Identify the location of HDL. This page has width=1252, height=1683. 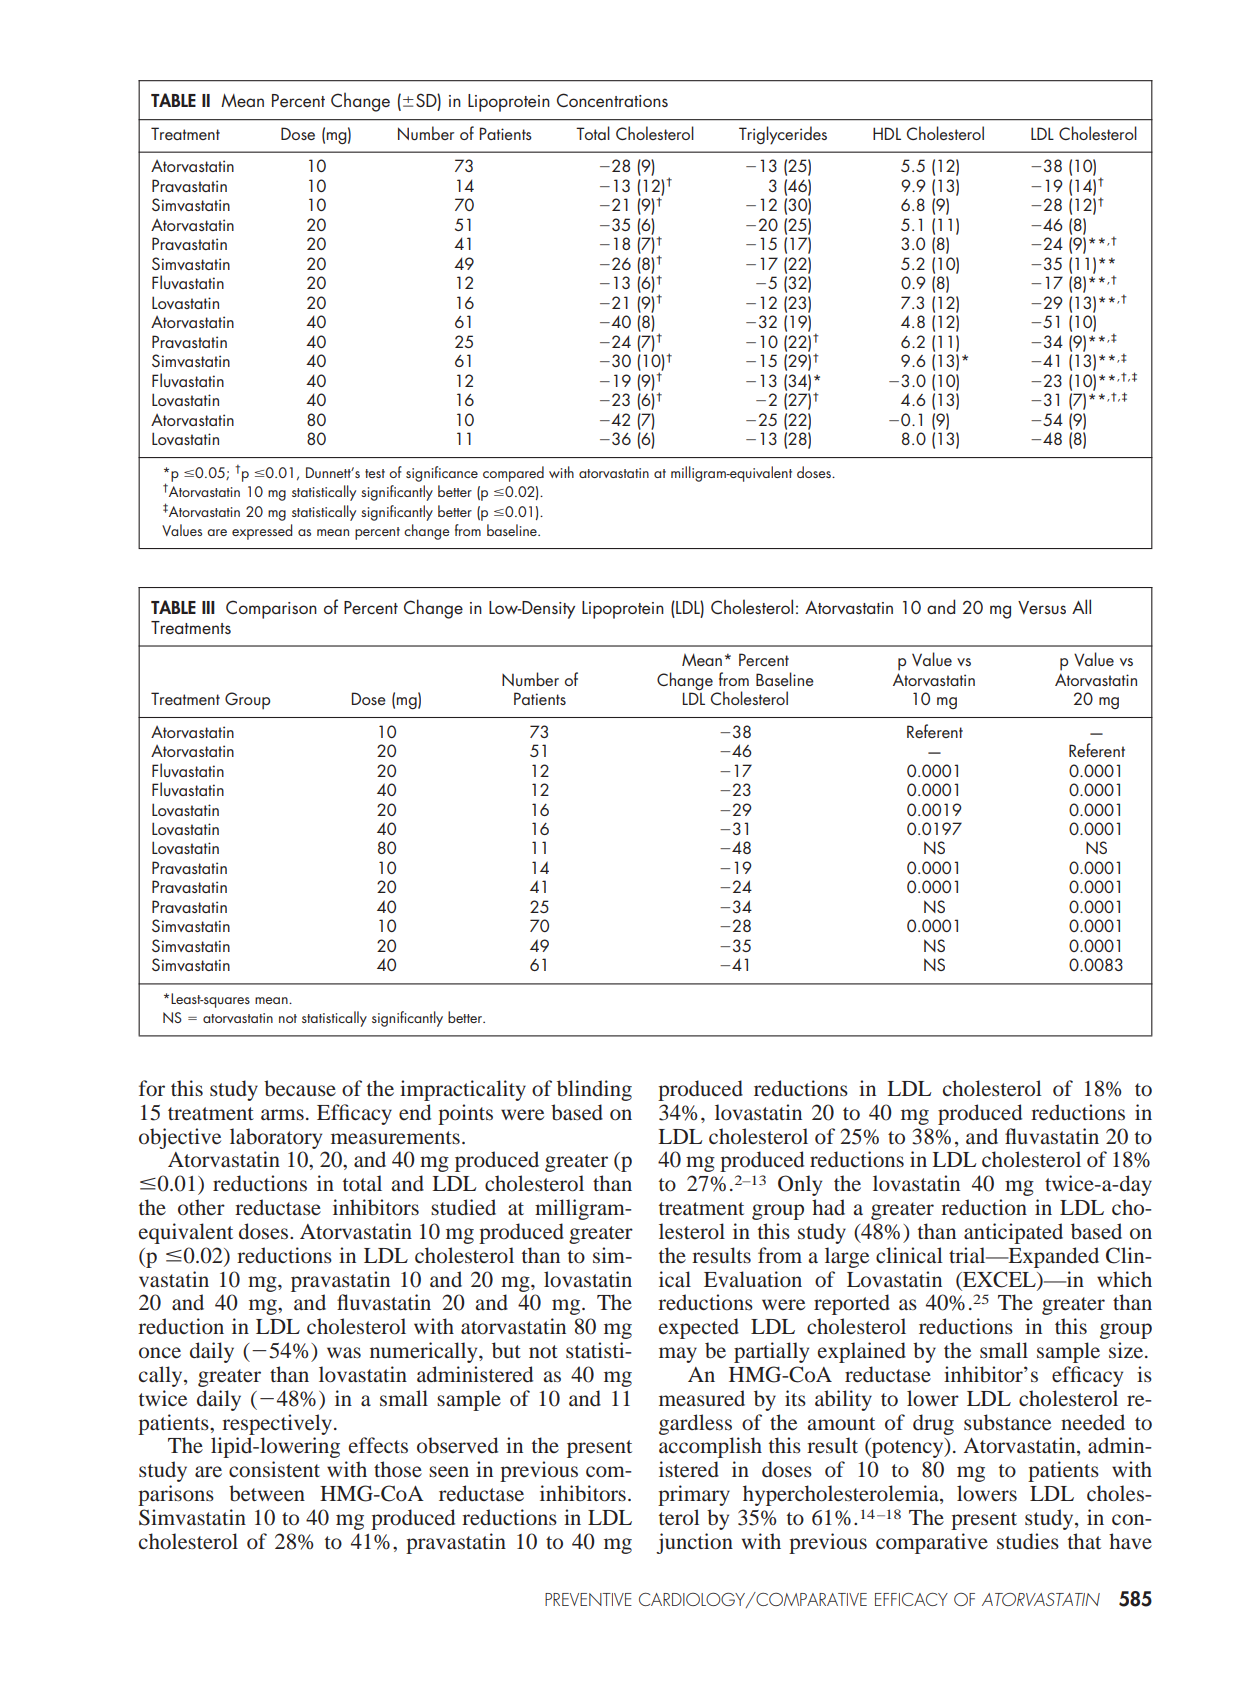
(887, 133).
